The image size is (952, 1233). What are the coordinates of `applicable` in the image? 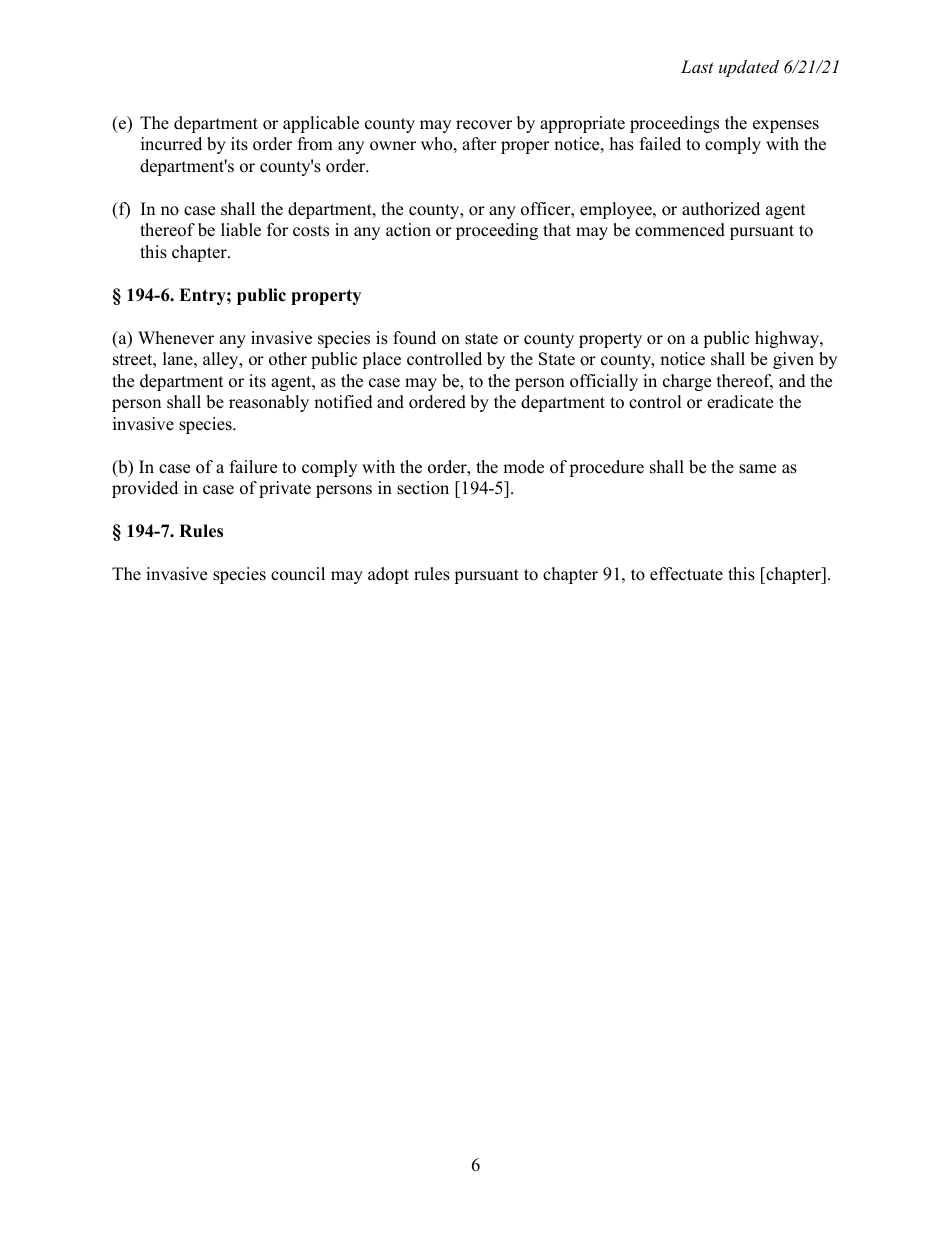 It's located at (321, 124).
